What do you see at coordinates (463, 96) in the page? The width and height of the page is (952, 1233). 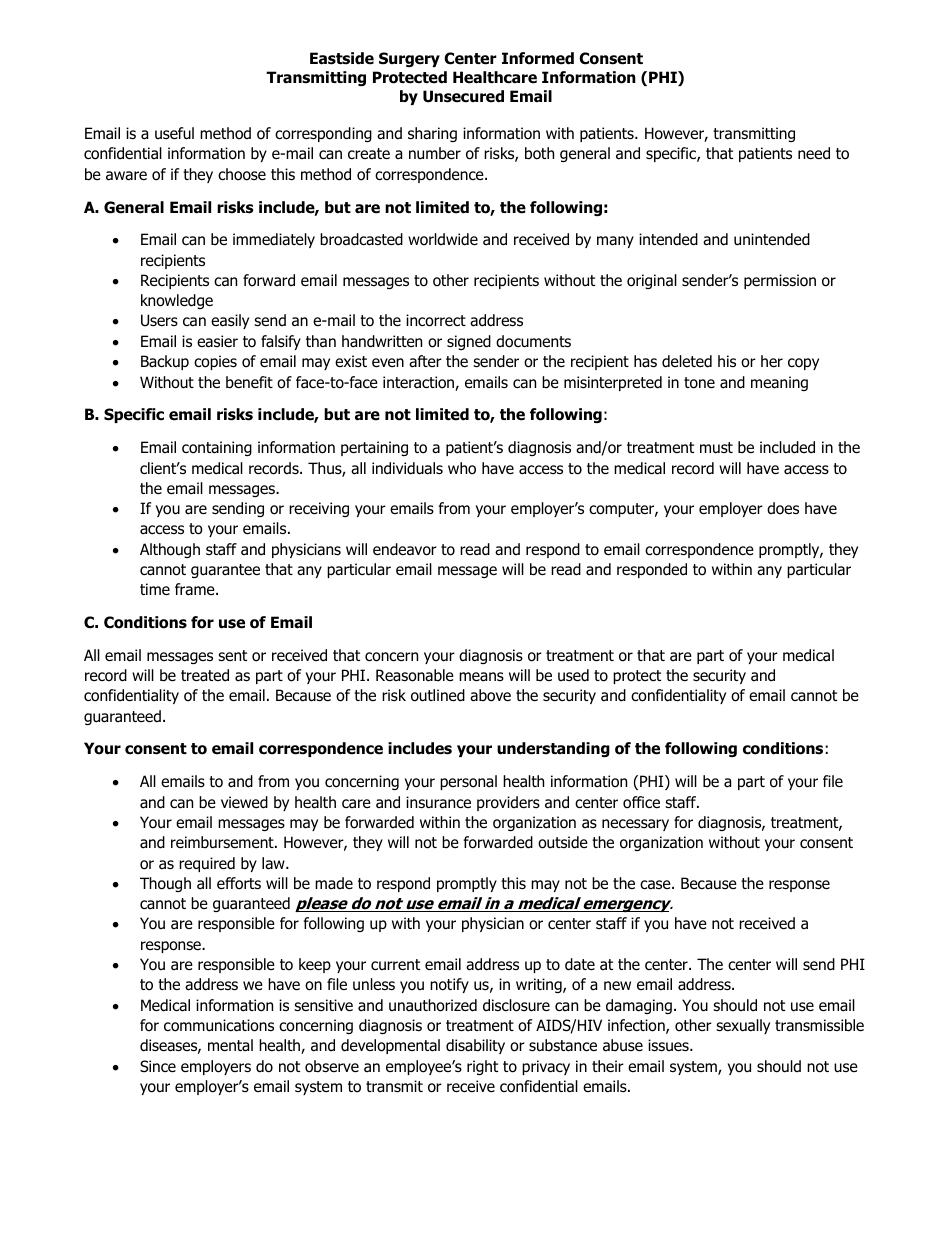 I see `Unsecured` at bounding box center [463, 96].
